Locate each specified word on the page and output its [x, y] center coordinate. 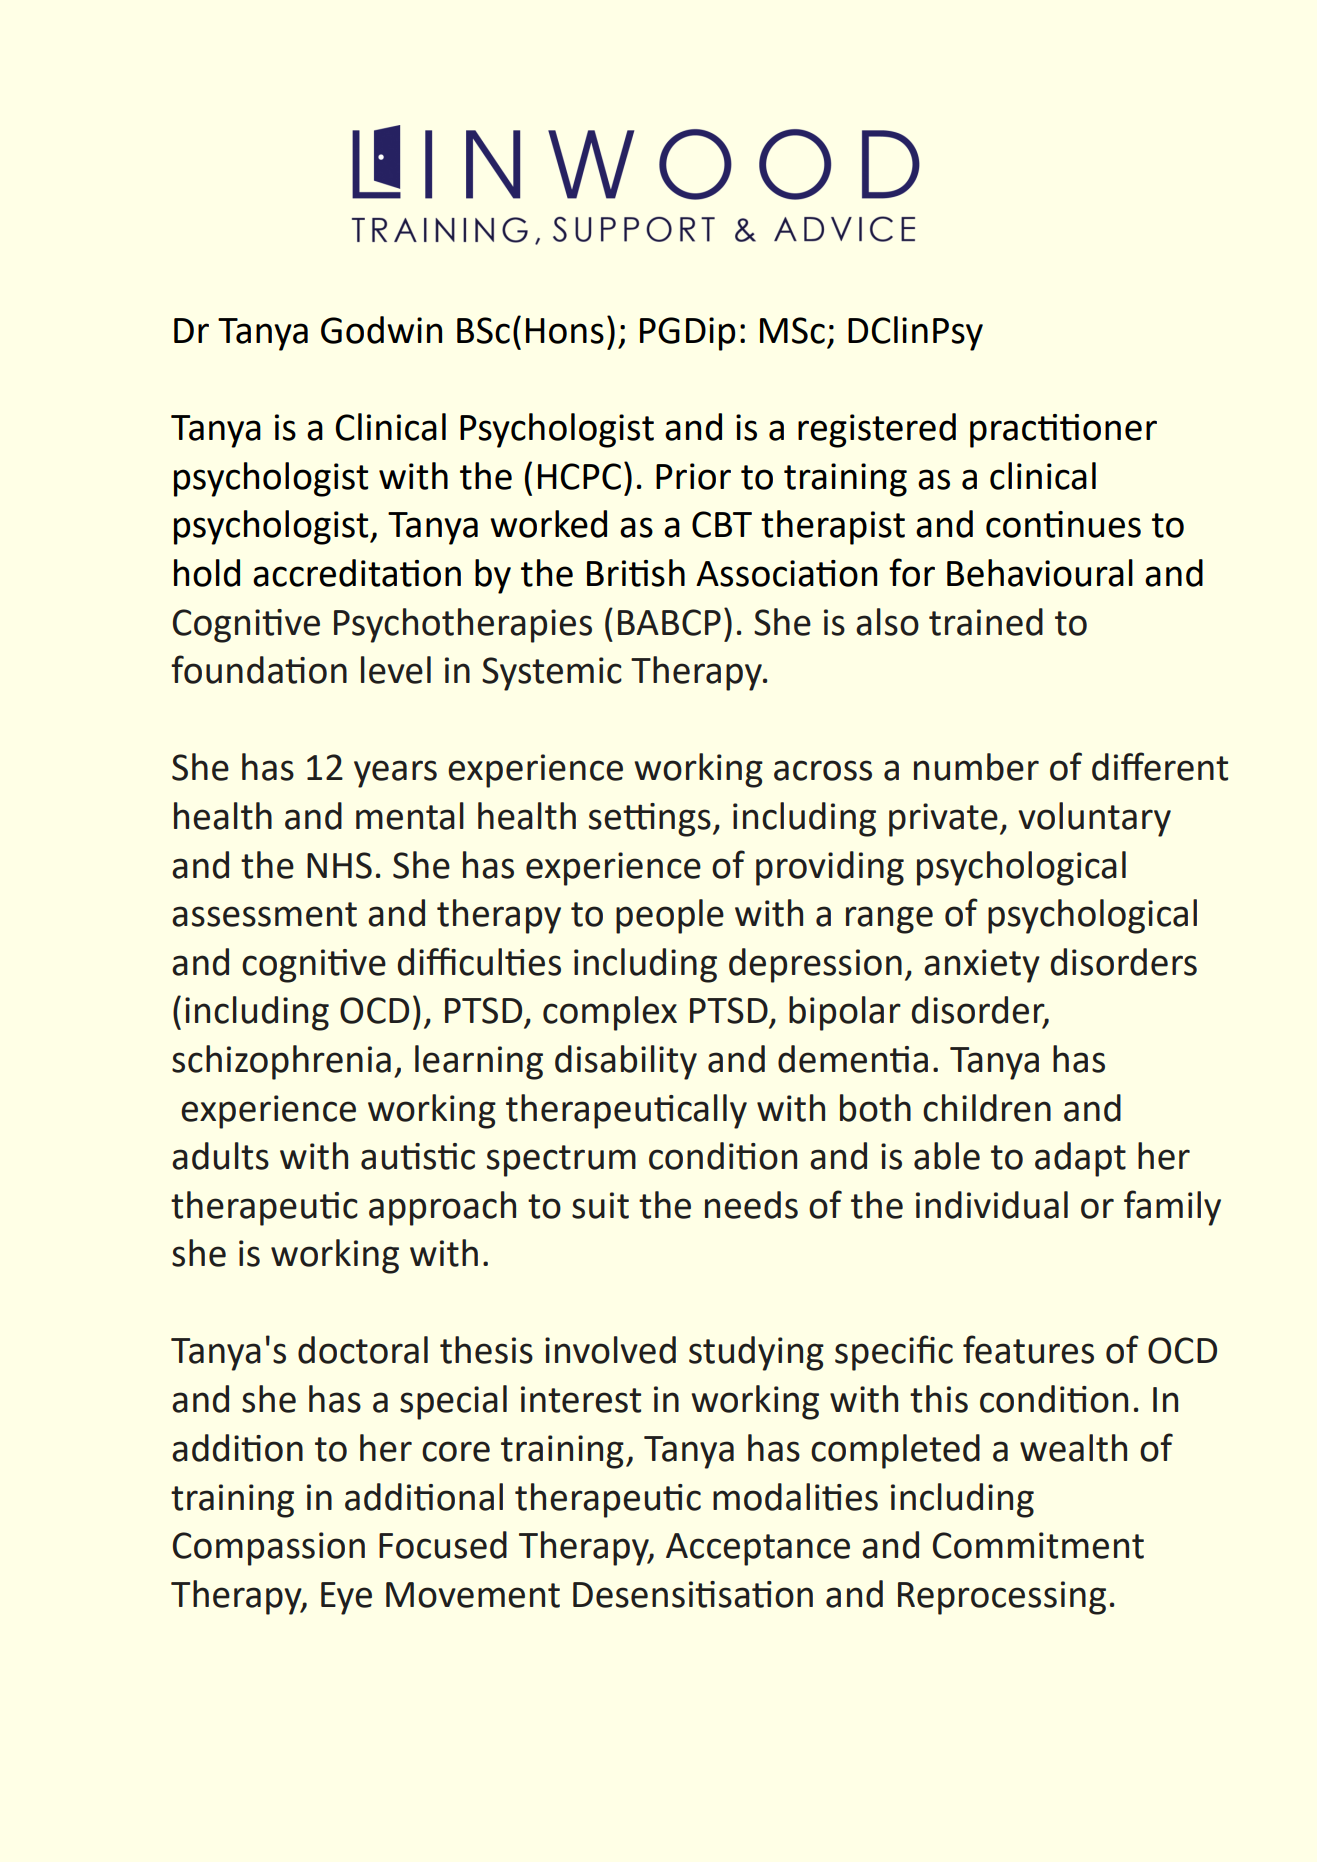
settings [650, 820]
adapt [1080, 1159]
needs [751, 1205]
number [976, 767]
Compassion [269, 1549]
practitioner [1063, 431]
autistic [418, 1156]
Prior [693, 476]
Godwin [381, 330]
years [395, 774]
